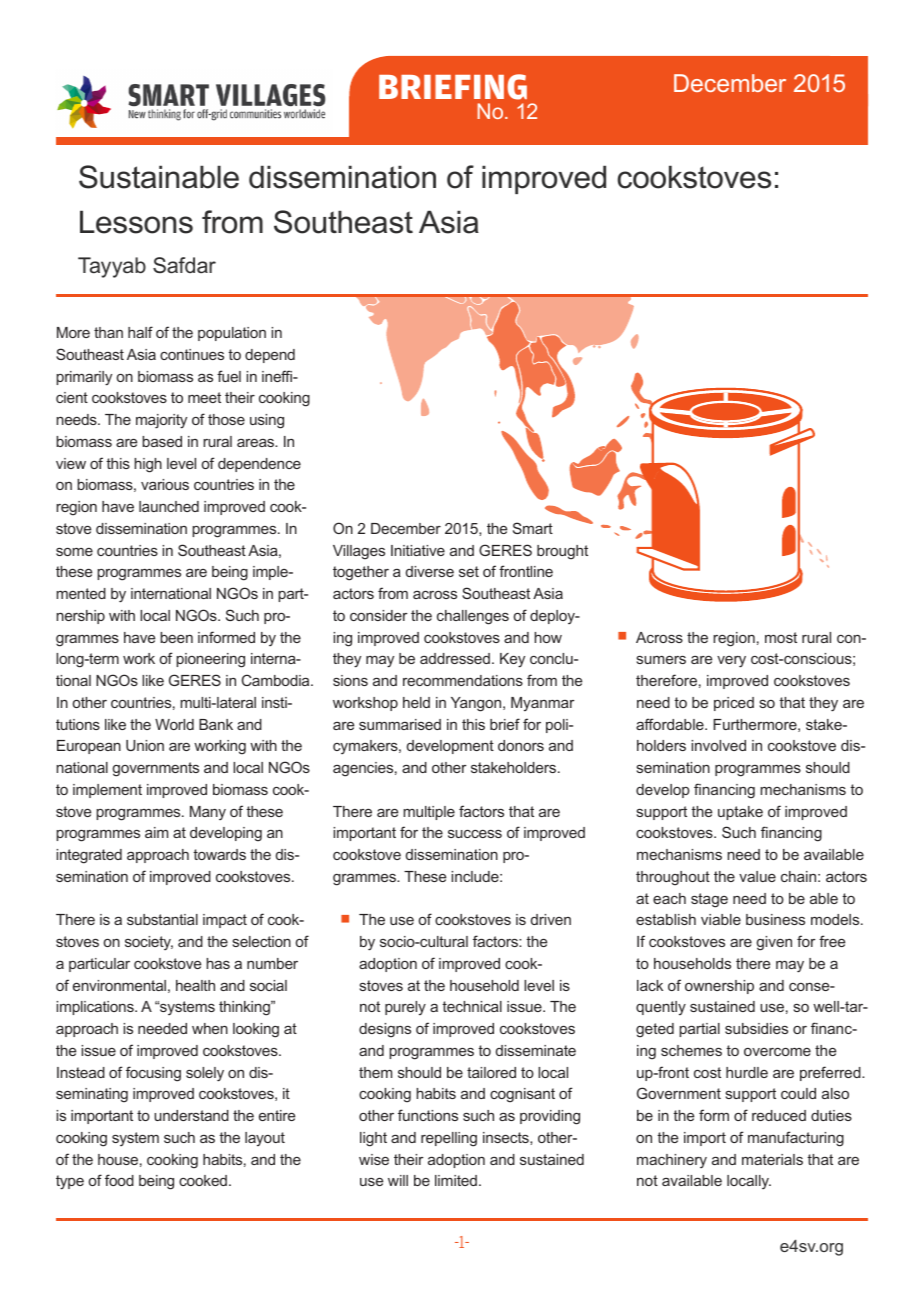 This screenshot has height=1308, width=924. Describe the element at coordinates (156, 832) in the screenshot. I see `aim` at that location.
